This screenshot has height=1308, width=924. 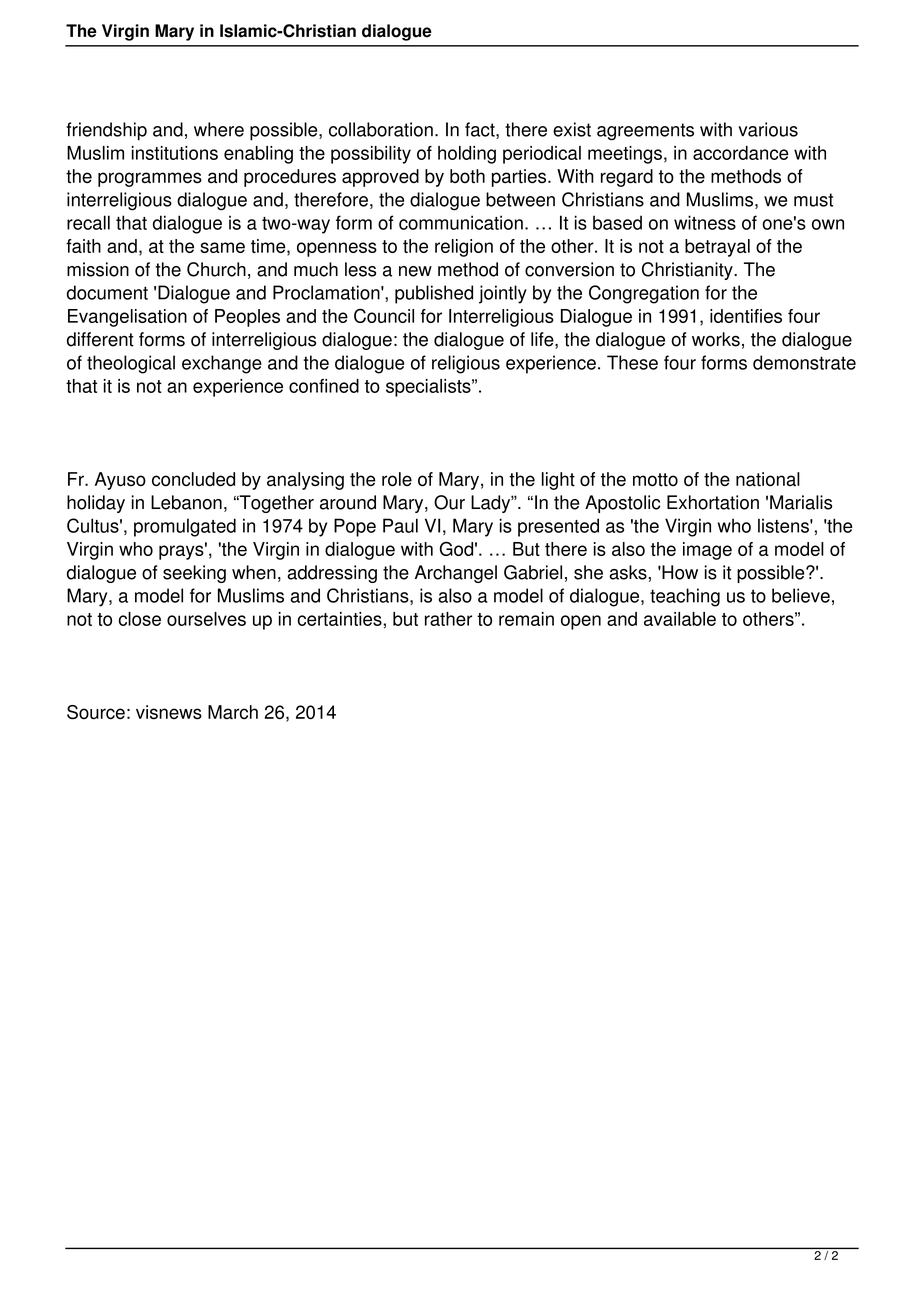 What do you see at coordinates (464, 248) in the screenshot?
I see `religion` at bounding box center [464, 248].
